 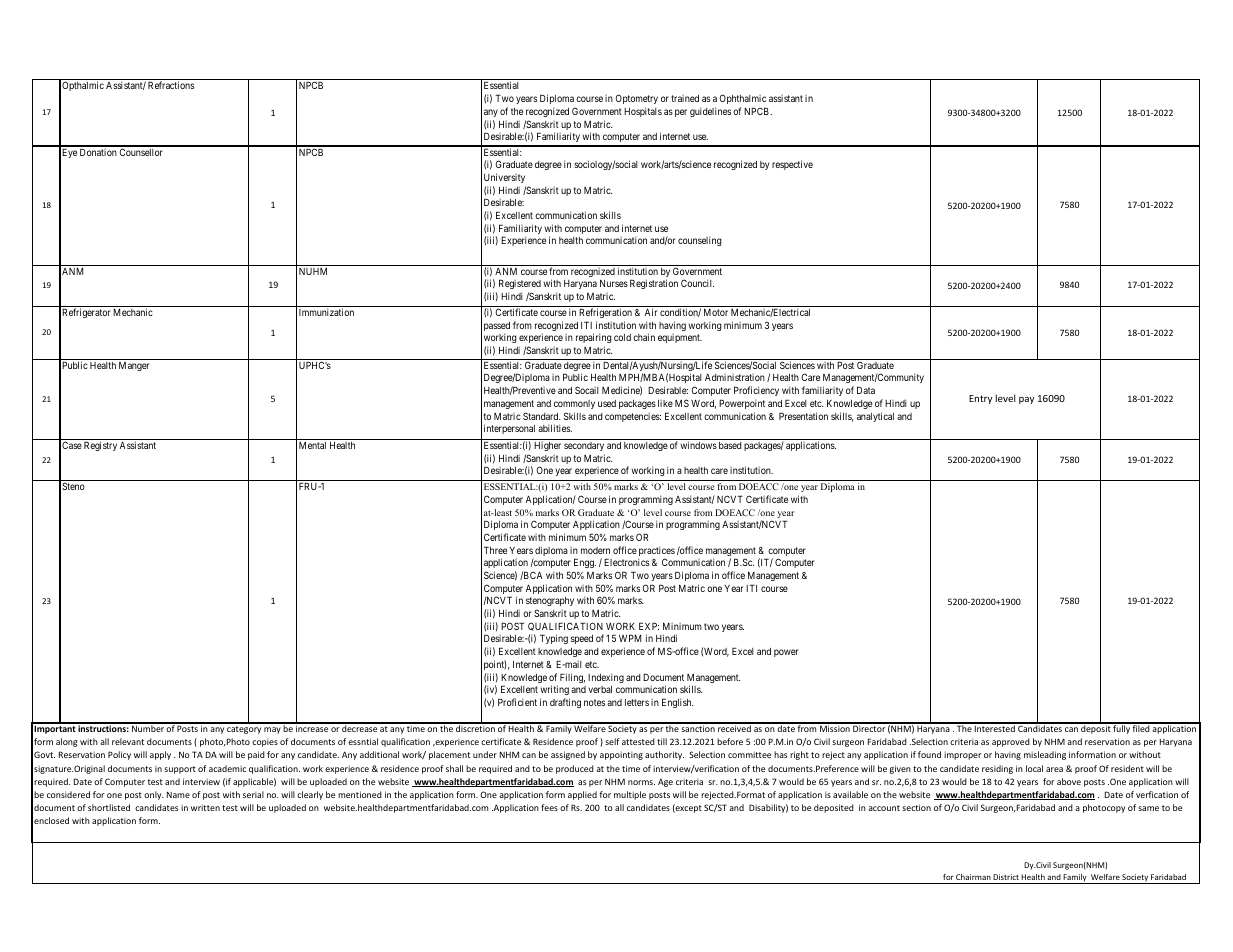 What do you see at coordinates (622, 337) in the page?
I see `cold` at bounding box center [622, 337].
